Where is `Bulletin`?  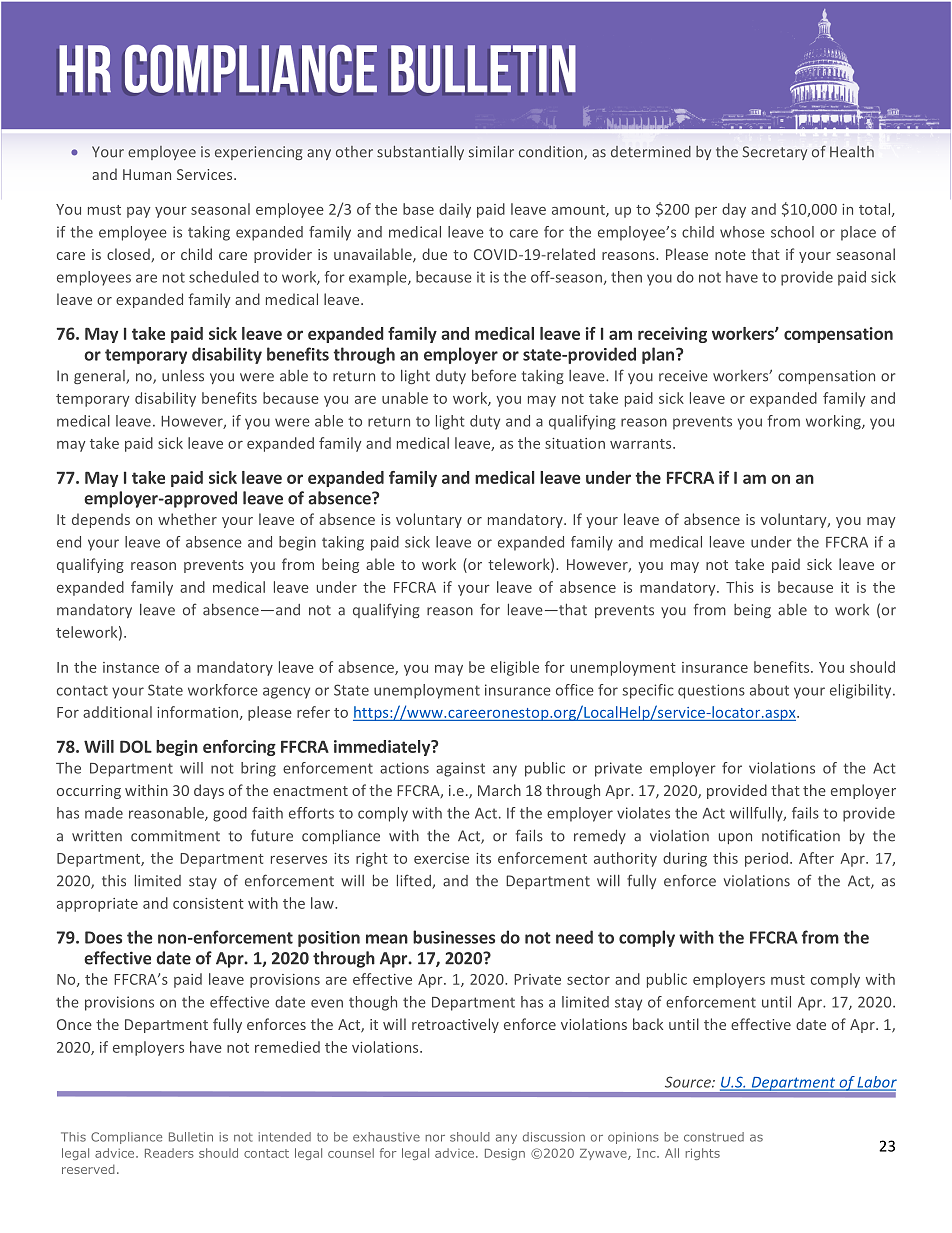 Bulletin is located at coordinates (191, 1137).
